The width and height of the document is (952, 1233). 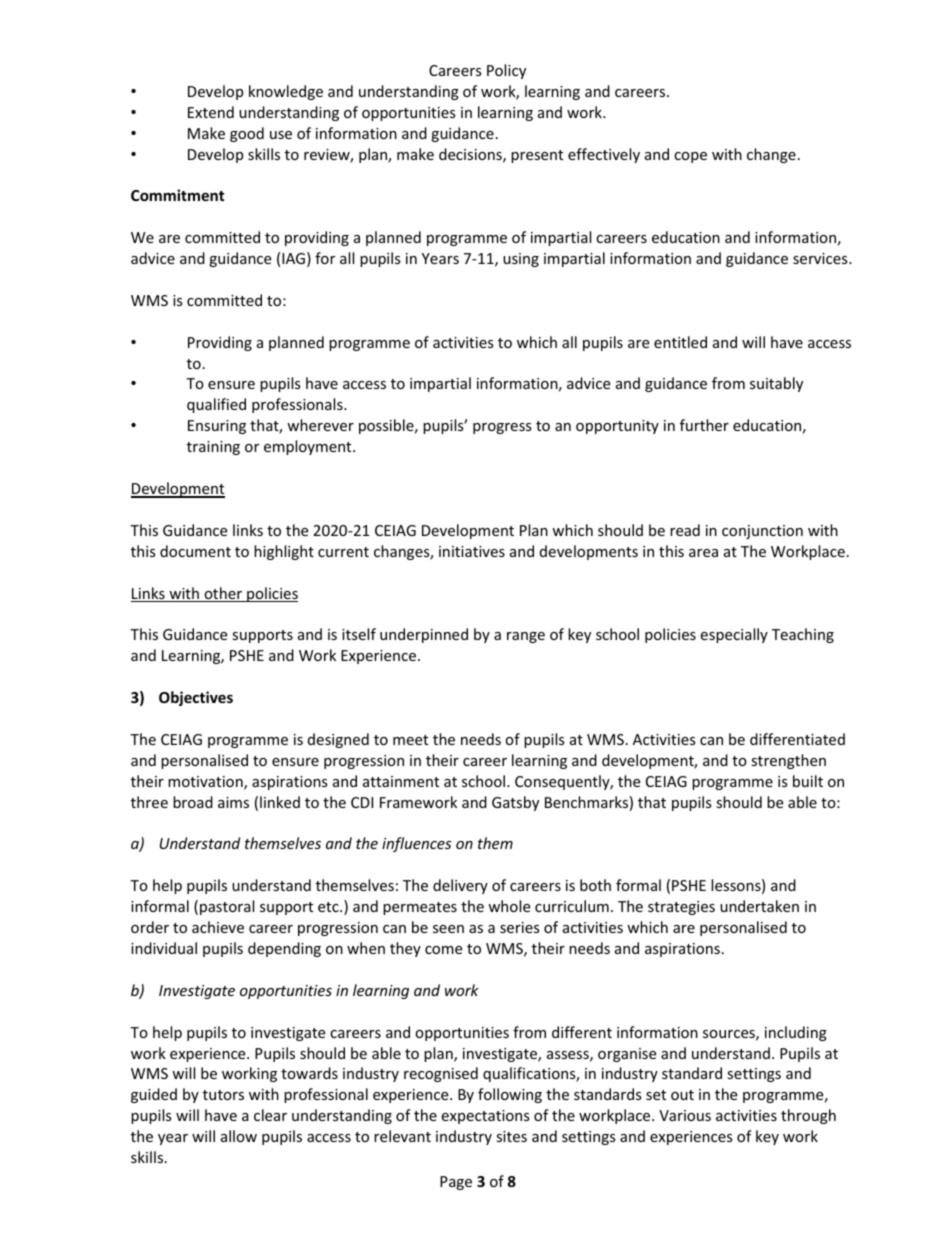 What do you see at coordinates (239, 1136) in the document?
I see `allow` at bounding box center [239, 1136].
